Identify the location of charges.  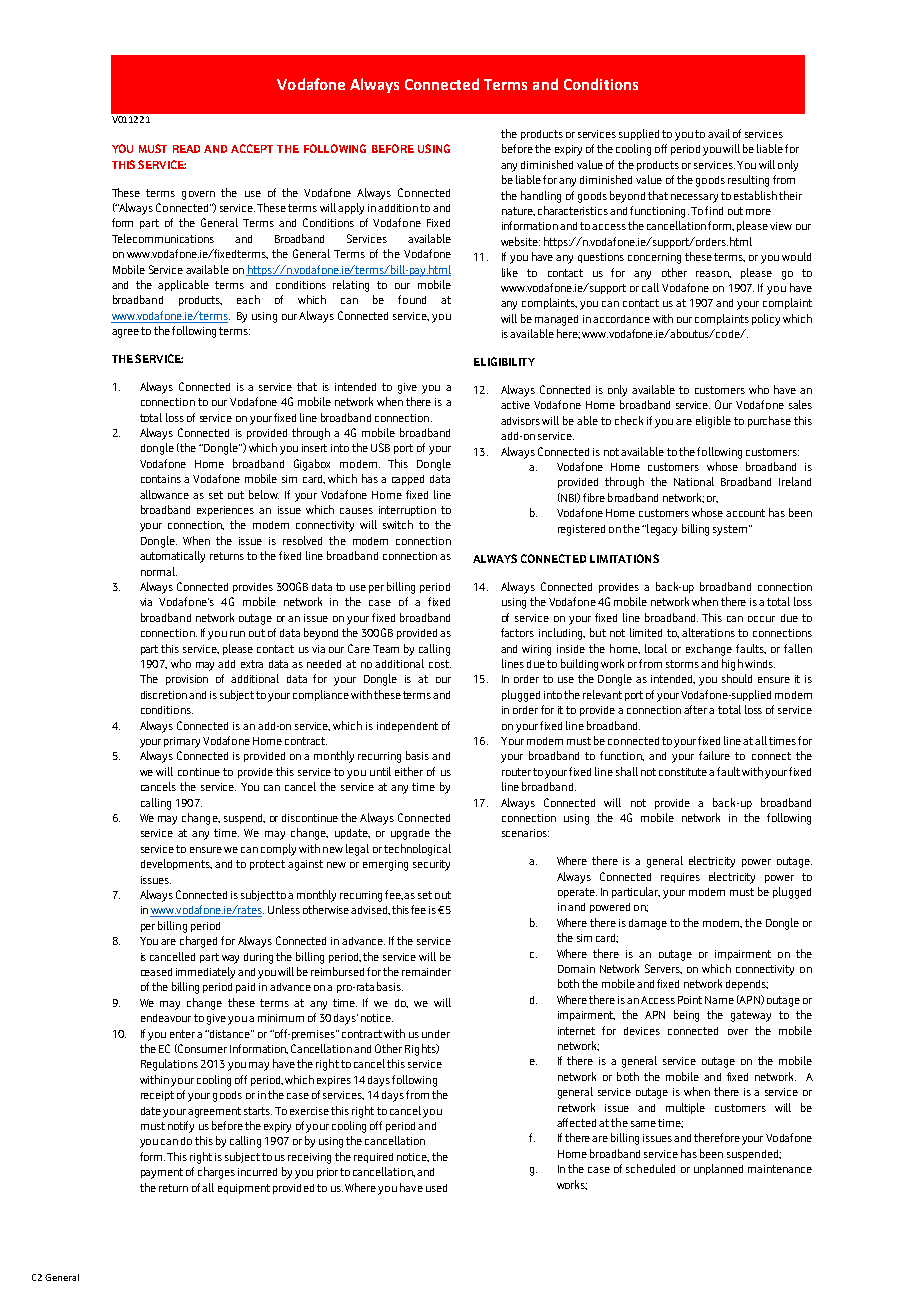
(216, 1173).
